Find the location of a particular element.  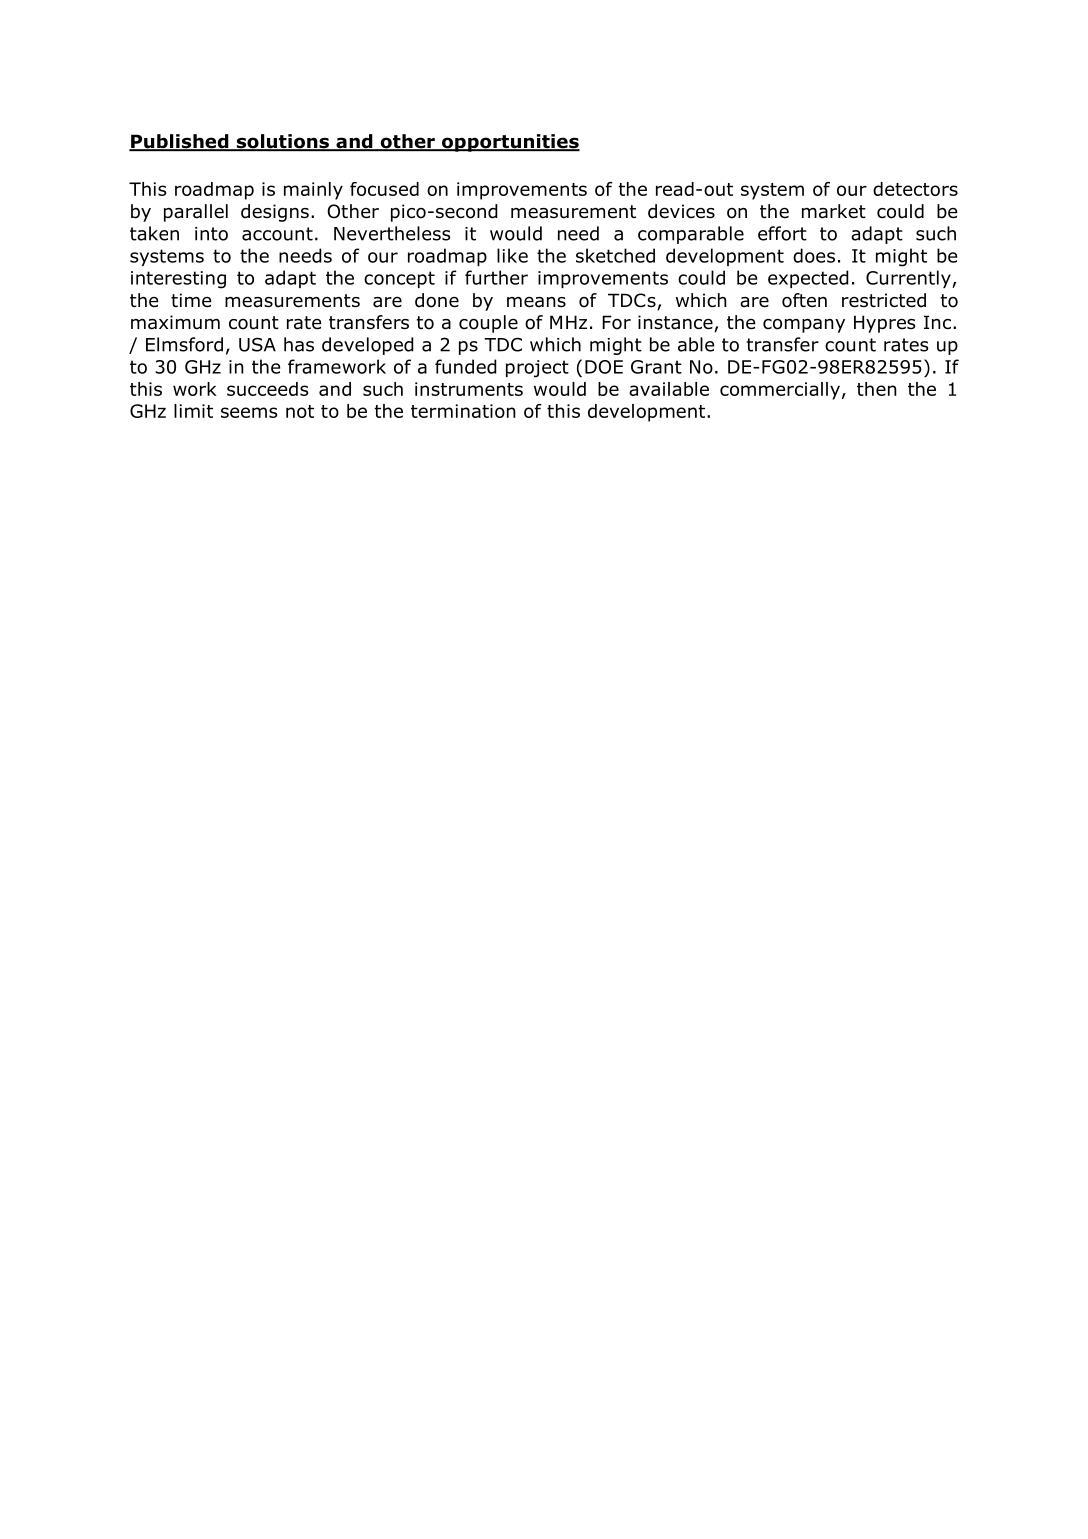

seems is located at coordinates (249, 412).
